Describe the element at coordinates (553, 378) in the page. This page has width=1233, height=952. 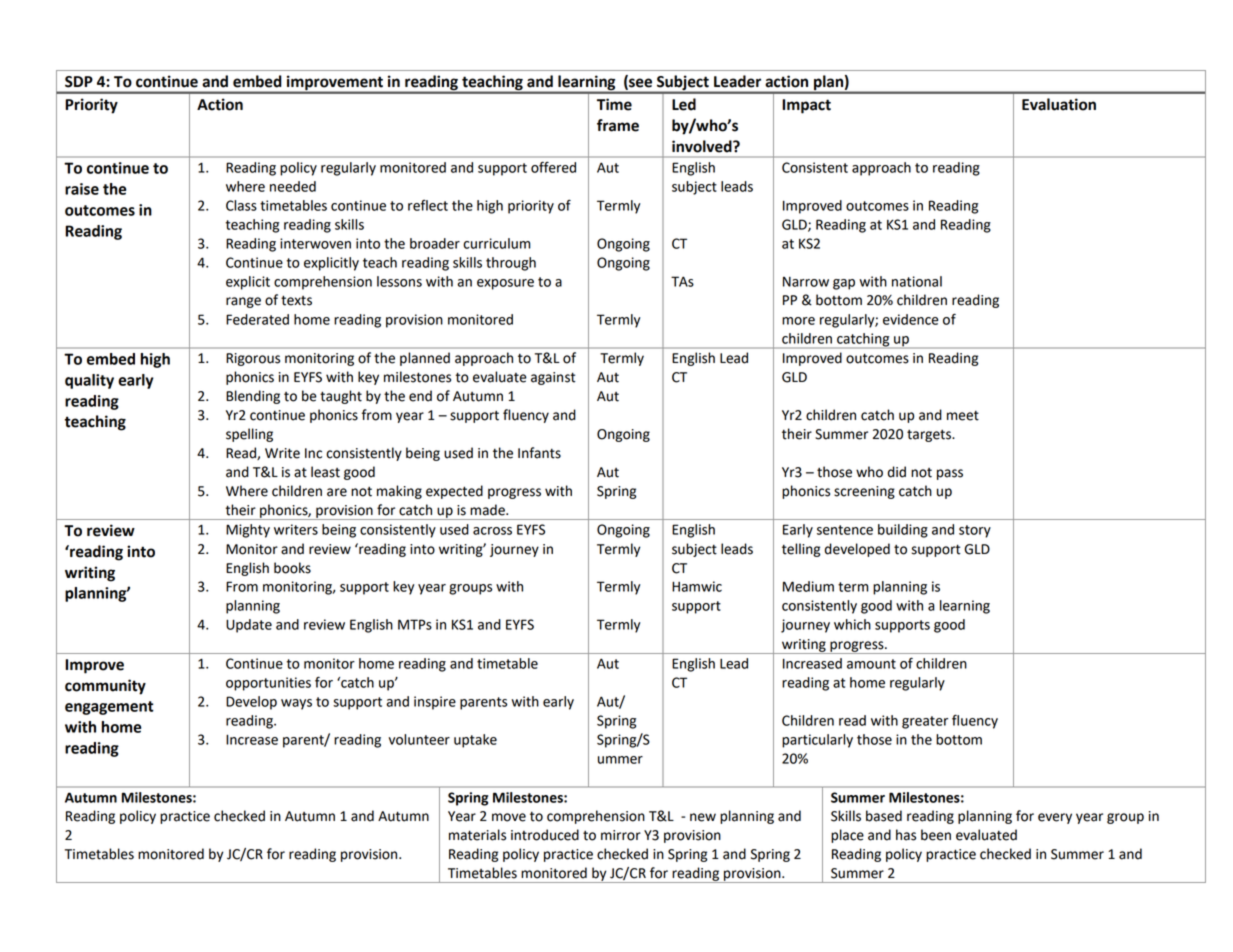
I see `against` at that location.
